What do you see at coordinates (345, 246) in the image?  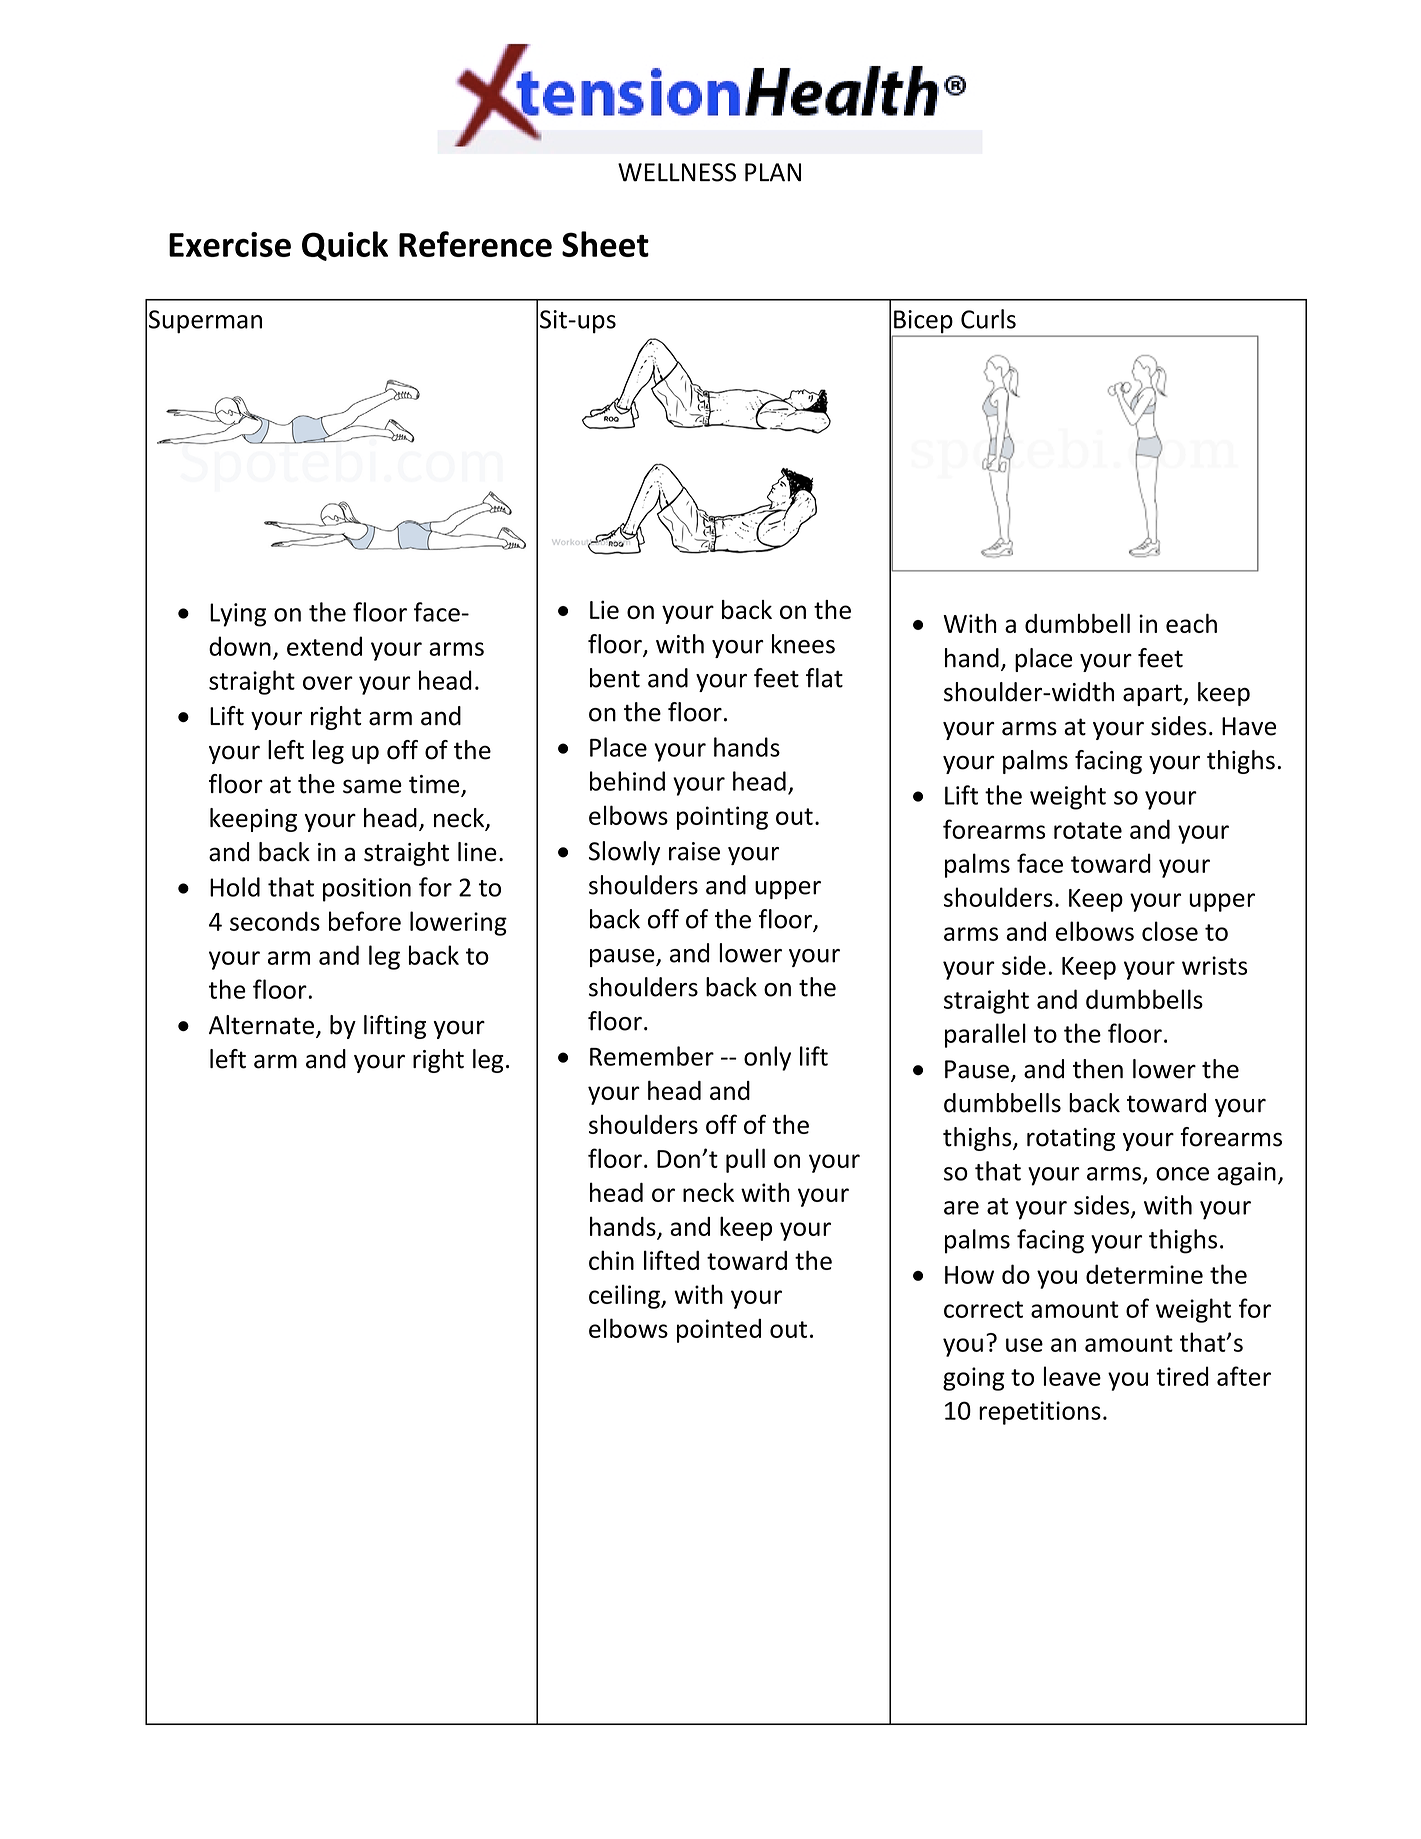 I see `Quick` at bounding box center [345, 246].
